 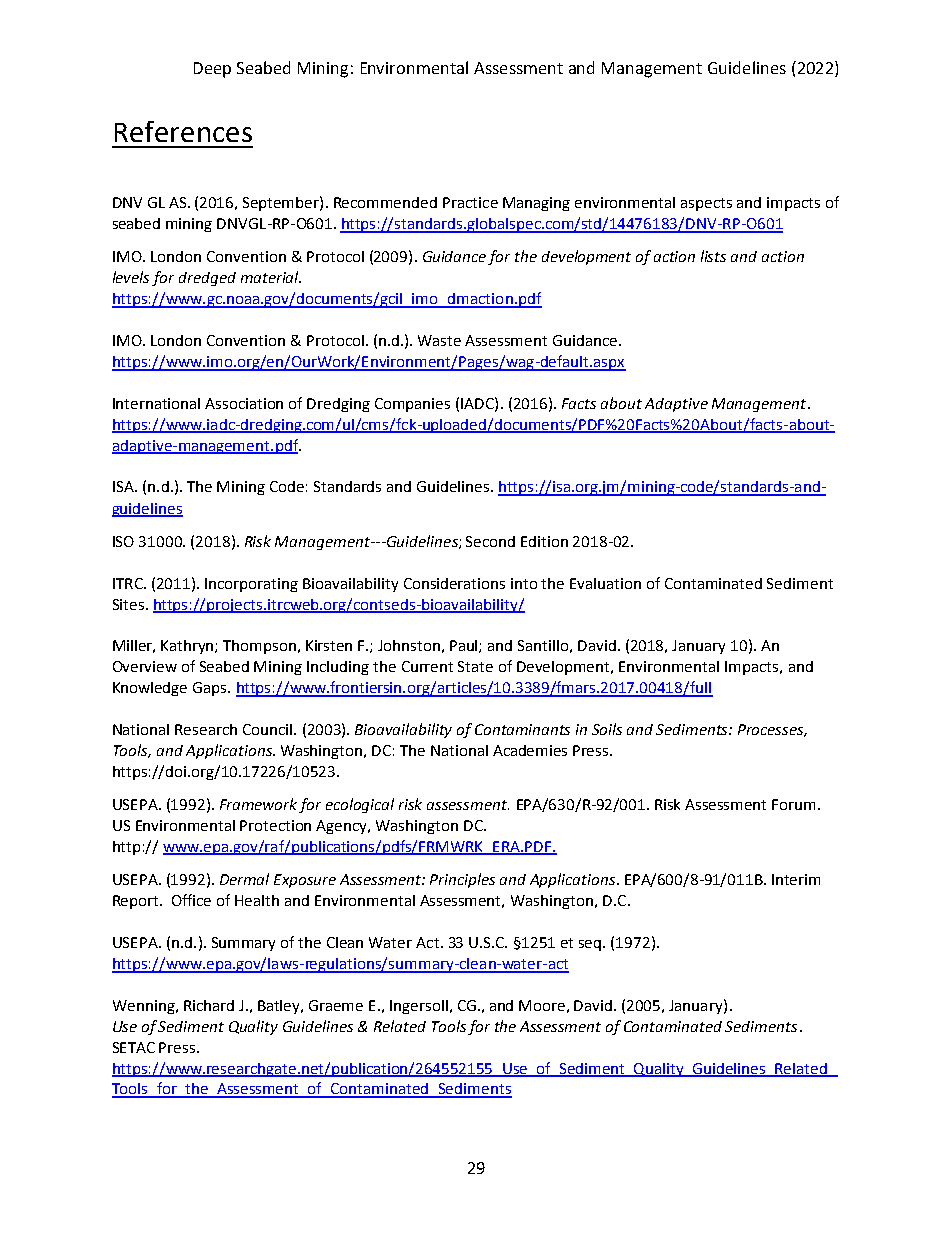 What do you see at coordinates (419, 1007) in the screenshot?
I see `Ingersoll` at bounding box center [419, 1007].
